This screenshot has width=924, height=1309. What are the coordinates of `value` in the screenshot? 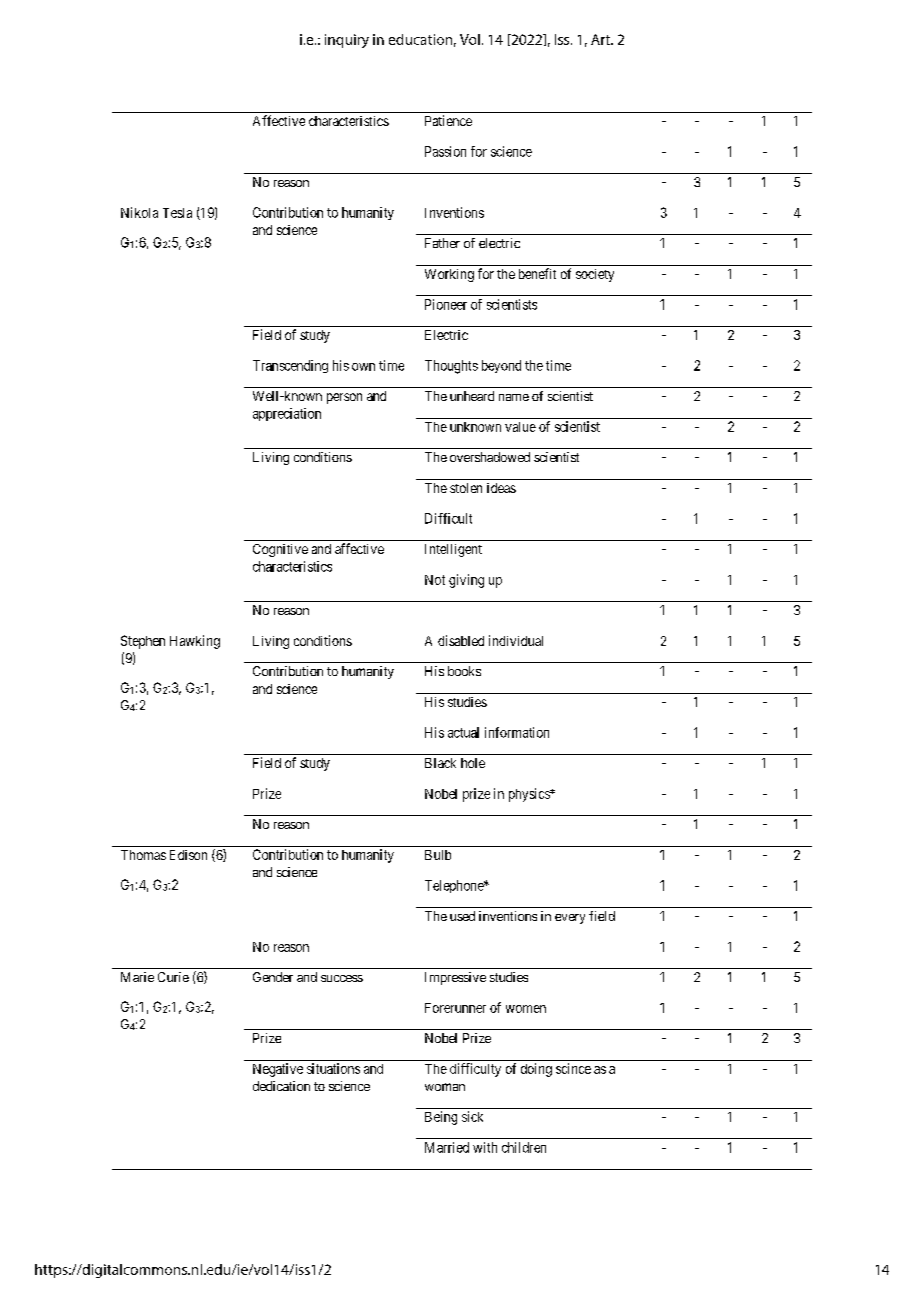 It's located at (520, 427).
